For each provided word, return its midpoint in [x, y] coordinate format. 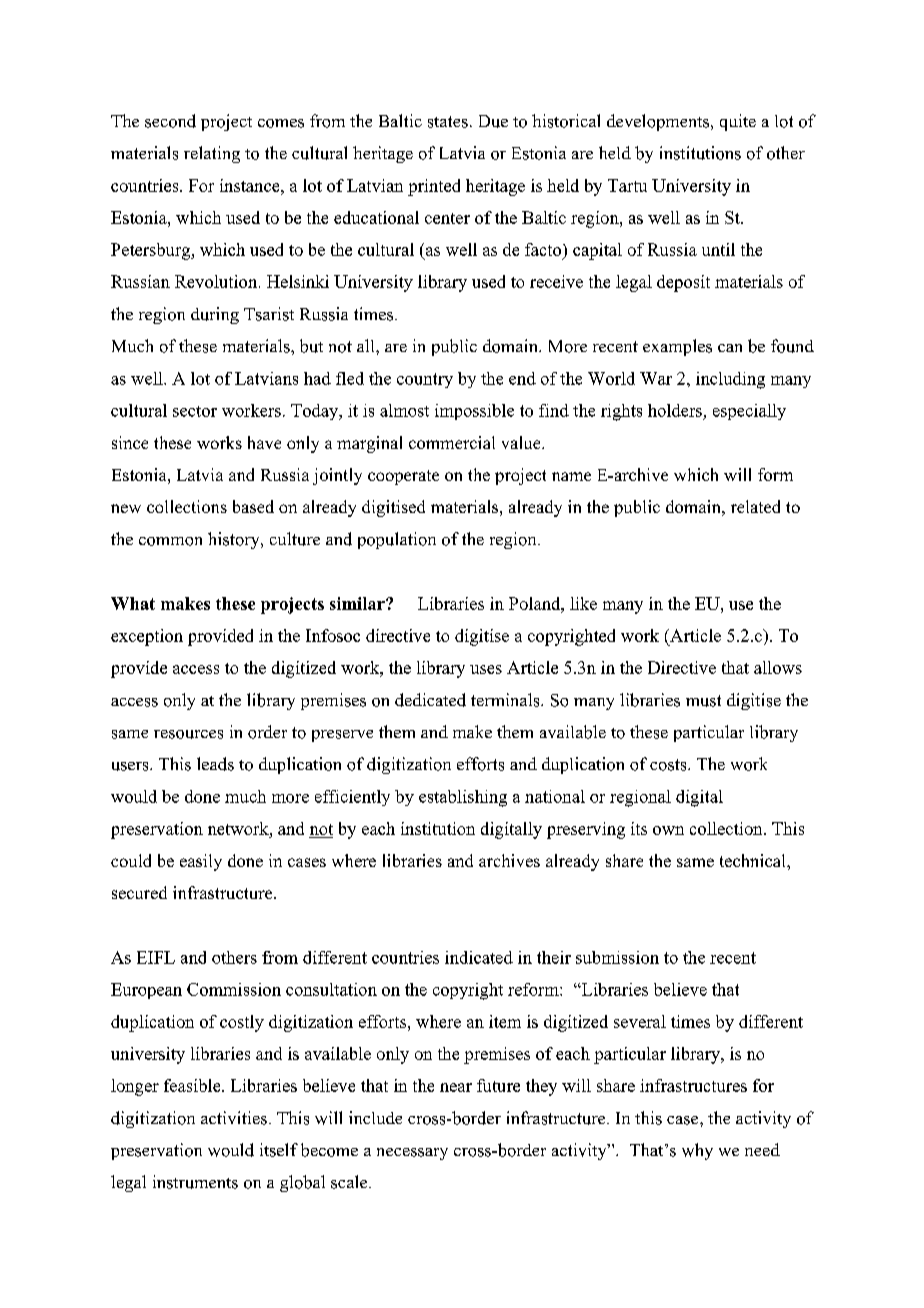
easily [201, 862]
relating [212, 154]
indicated [479, 957]
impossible [474, 412]
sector [195, 411]
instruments [195, 1182]
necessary [412, 1154]
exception [147, 637]
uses [486, 669]
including [730, 380]
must [703, 701]
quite [738, 122]
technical [754, 860]
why [697, 1151]
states [448, 122]
